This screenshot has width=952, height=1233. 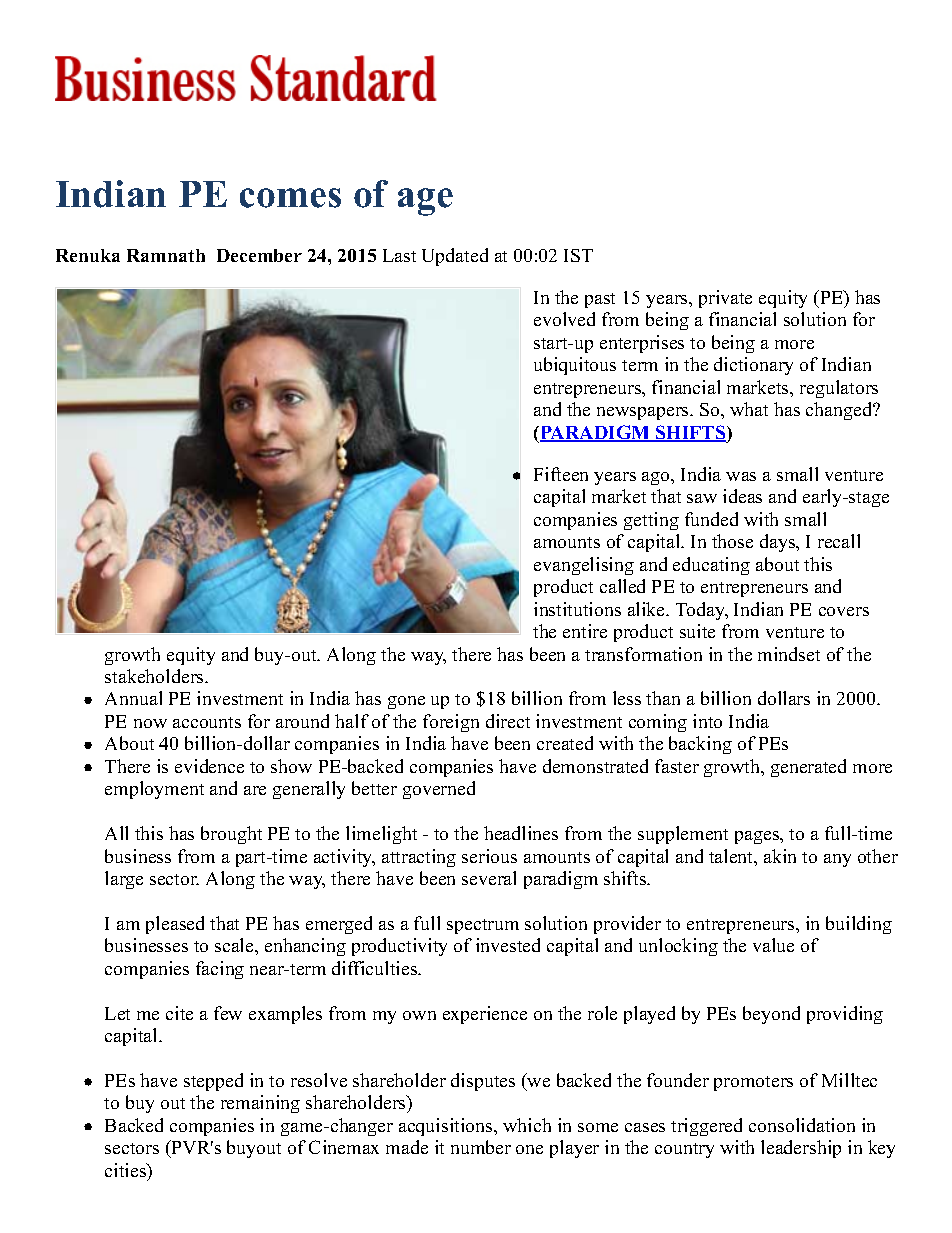 What do you see at coordinates (259, 255) in the screenshot?
I see `December` at bounding box center [259, 255].
